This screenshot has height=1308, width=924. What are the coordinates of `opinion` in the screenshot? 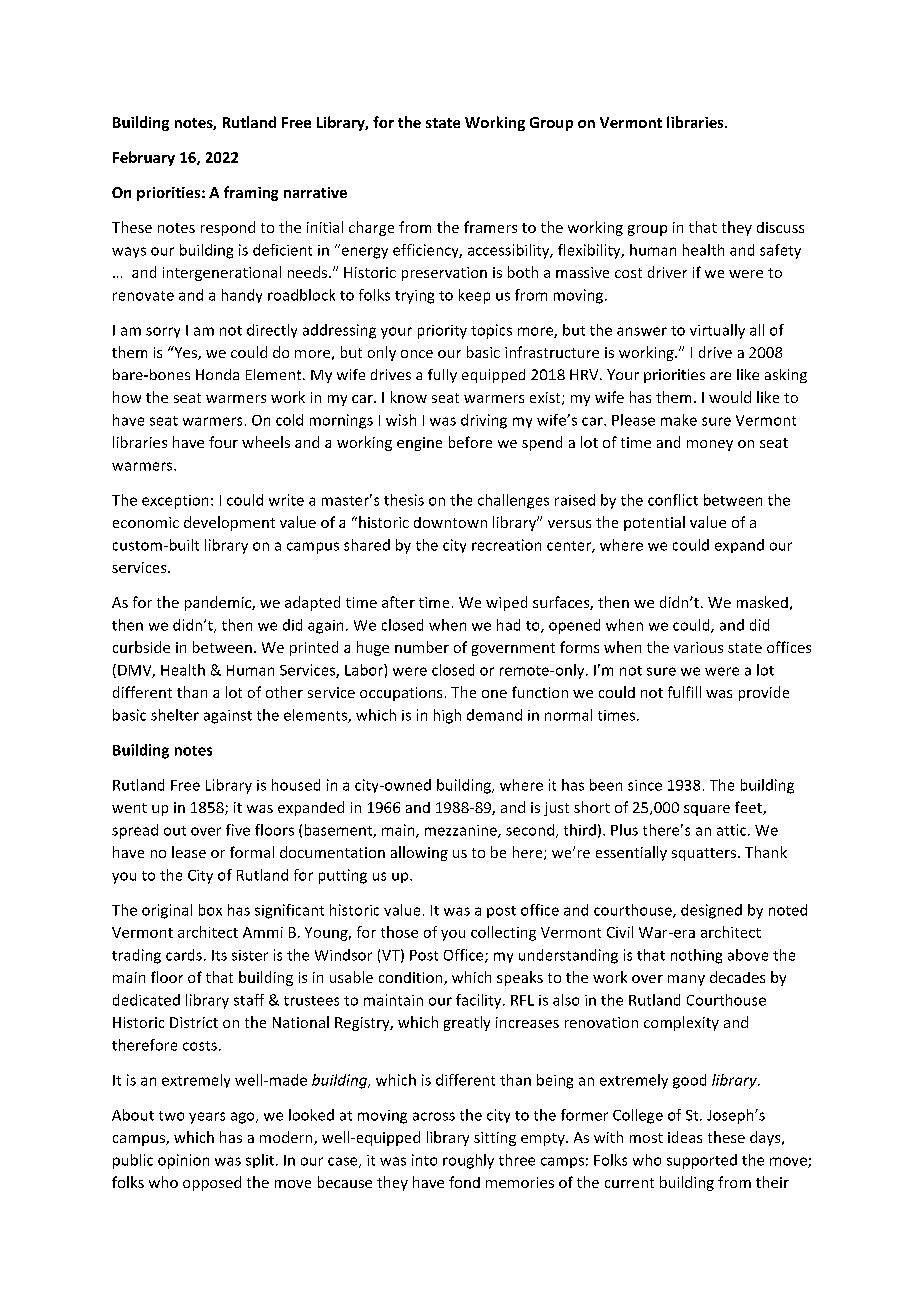 It's located at (183, 1161).
